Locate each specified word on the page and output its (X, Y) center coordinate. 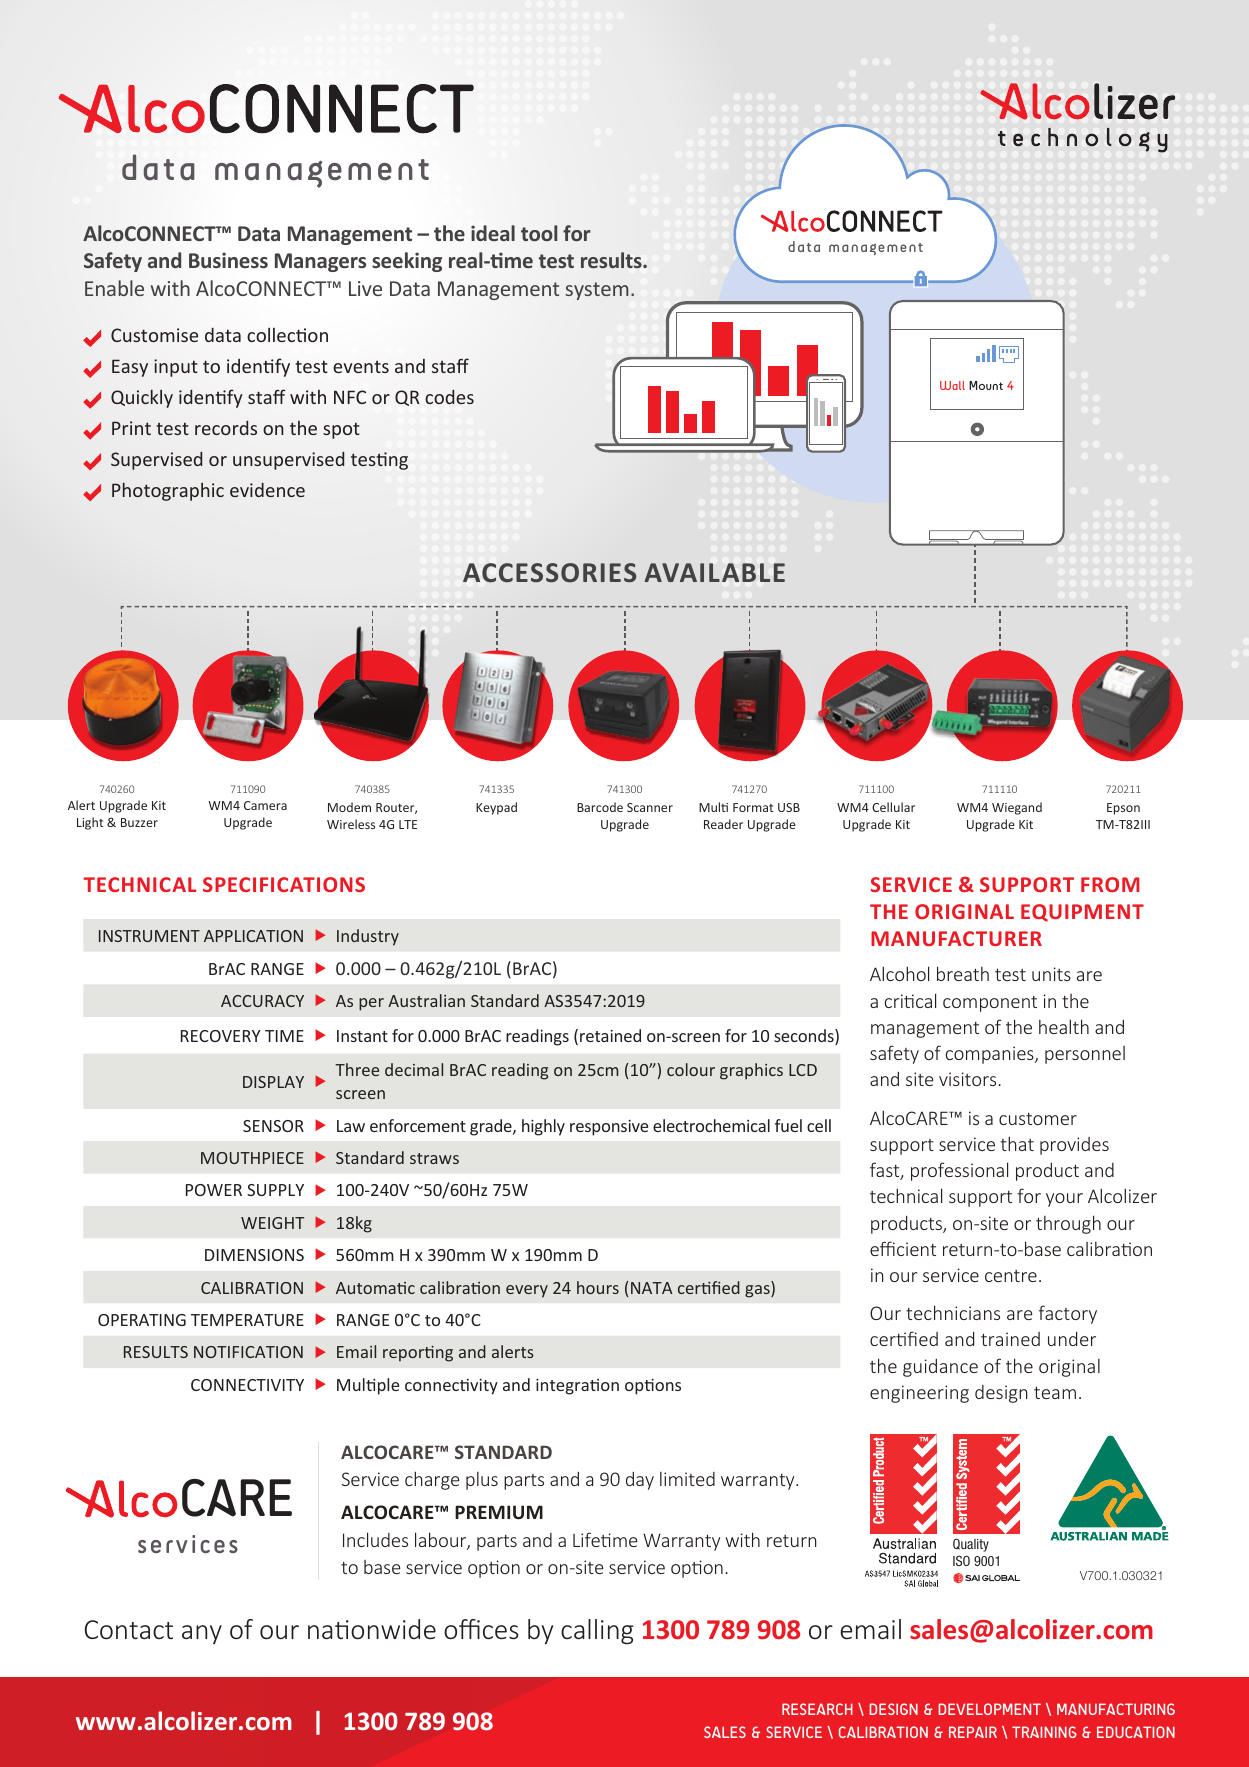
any (202, 1634)
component (990, 1004)
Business (228, 260)
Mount (986, 385)
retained (610, 1035)
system (597, 291)
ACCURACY (262, 1001)
